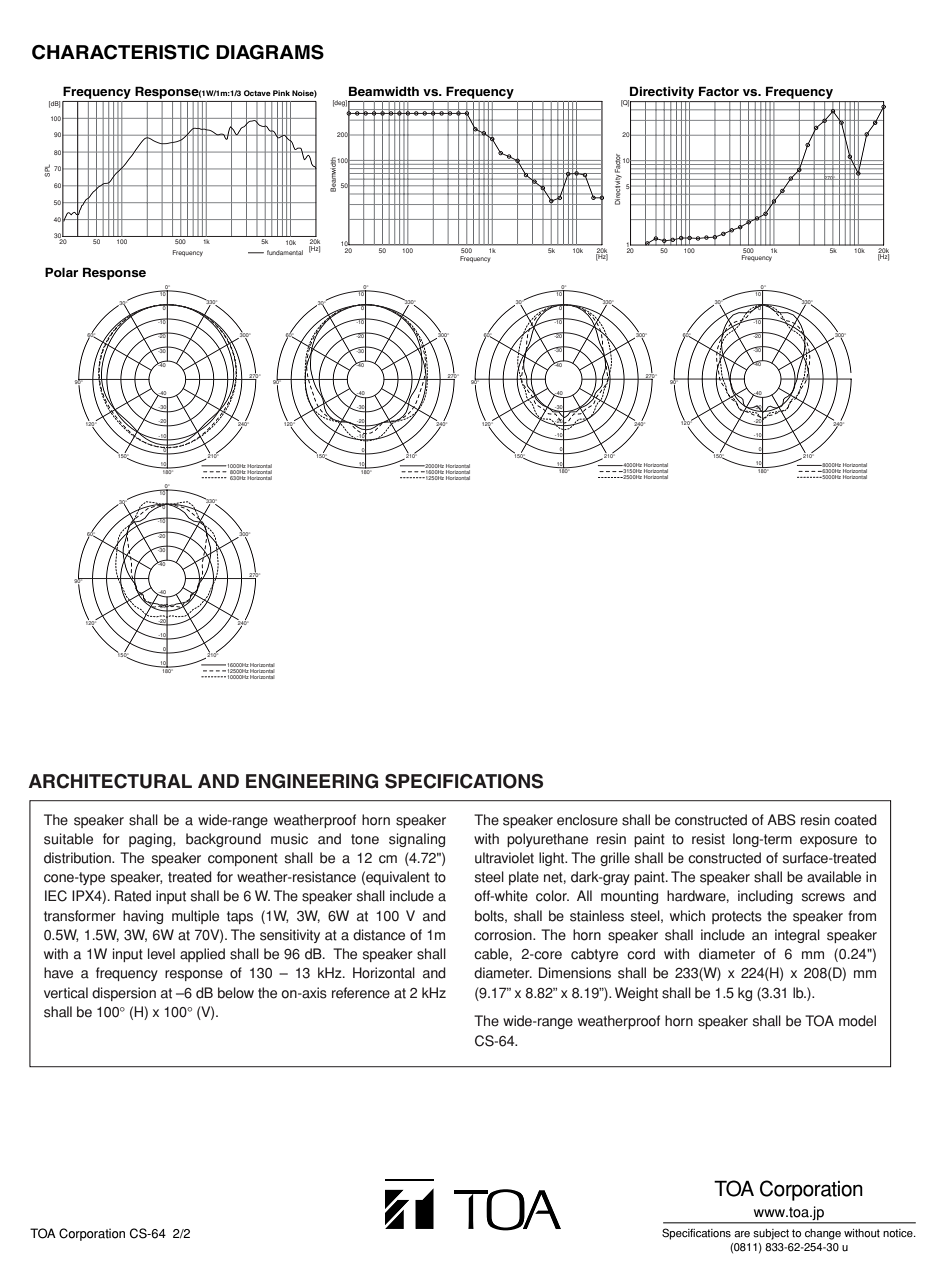 The width and height of the image is (952, 1271). What do you see at coordinates (120, 52) in the image?
I see `CHARACTERISTIC` at bounding box center [120, 52].
